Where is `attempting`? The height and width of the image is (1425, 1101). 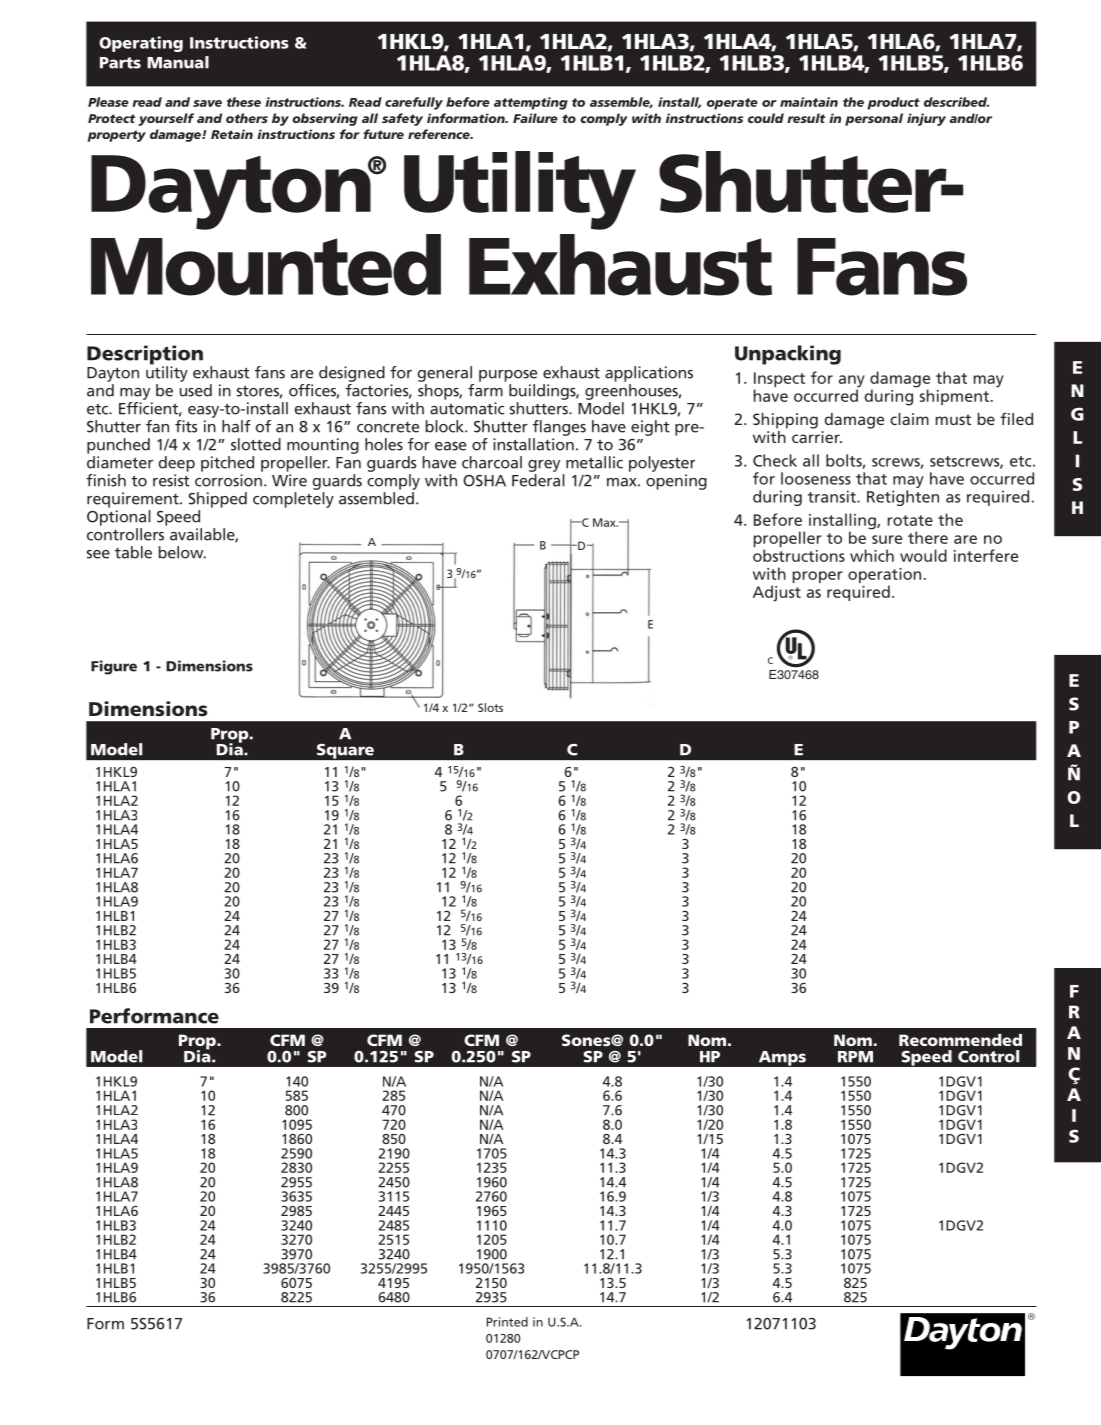 attempting is located at coordinates (531, 103).
